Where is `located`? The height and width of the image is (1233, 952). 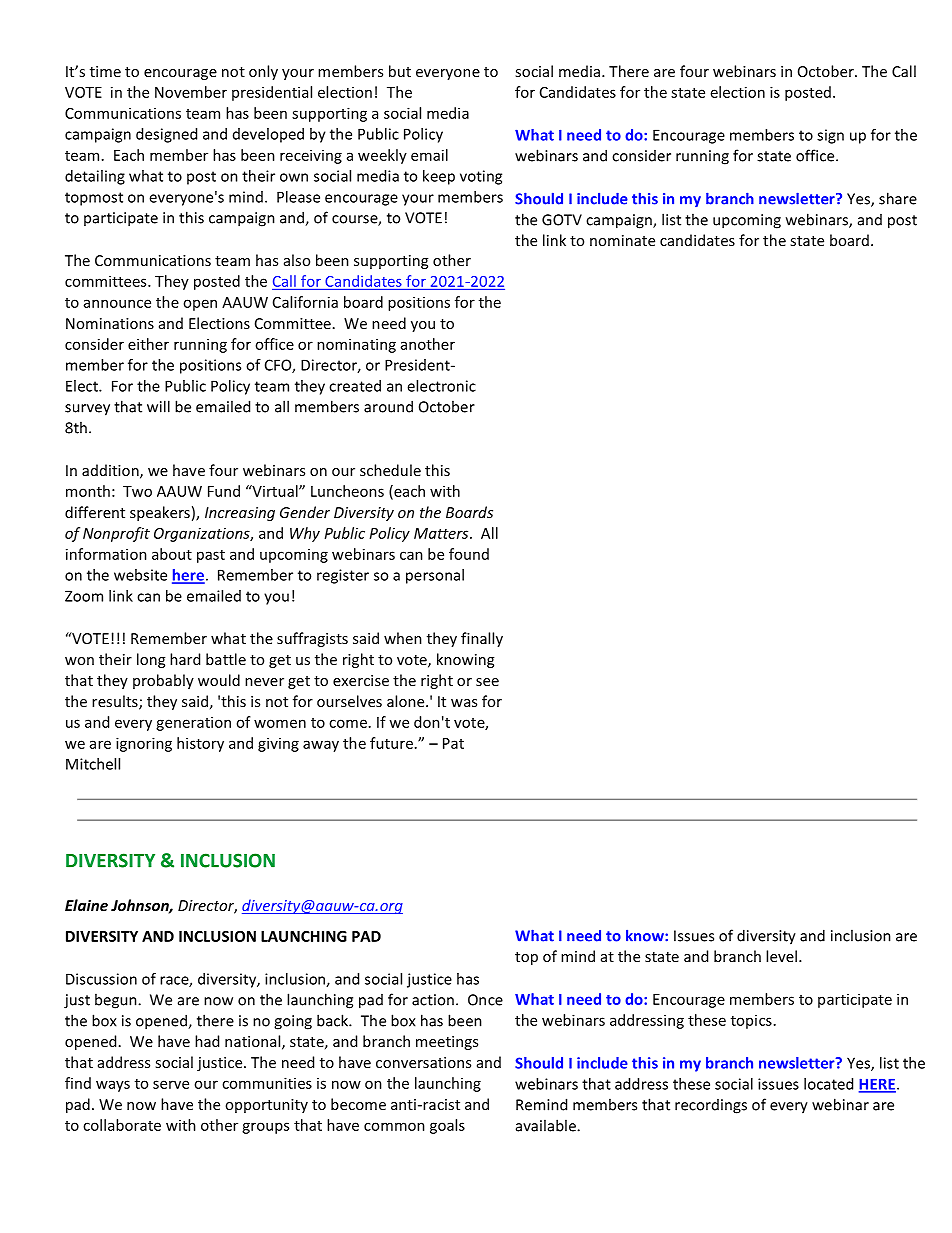 located is located at coordinates (828, 1084).
